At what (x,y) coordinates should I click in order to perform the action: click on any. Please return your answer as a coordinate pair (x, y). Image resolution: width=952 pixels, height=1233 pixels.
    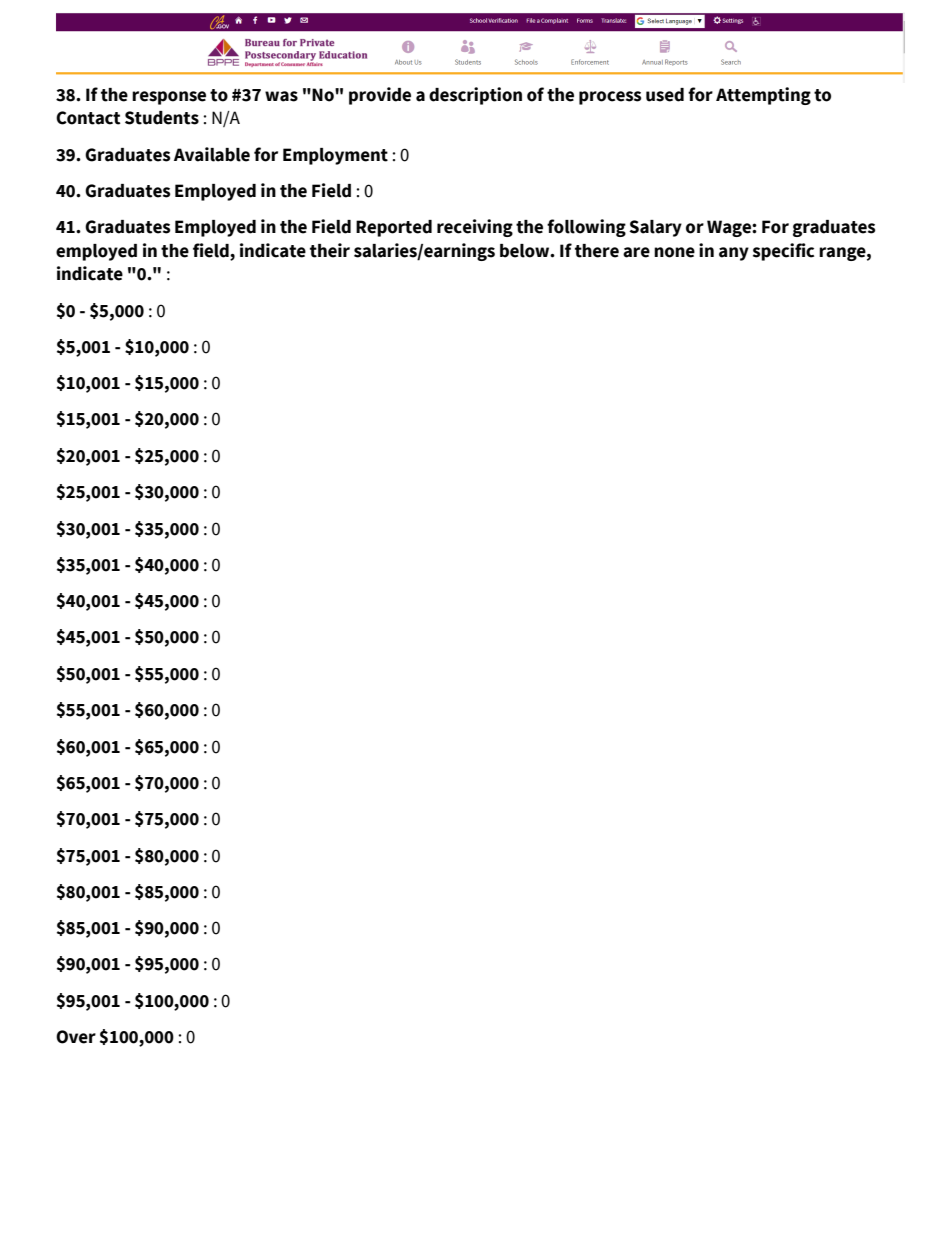
    Looking at the image, I should click on (734, 254).
